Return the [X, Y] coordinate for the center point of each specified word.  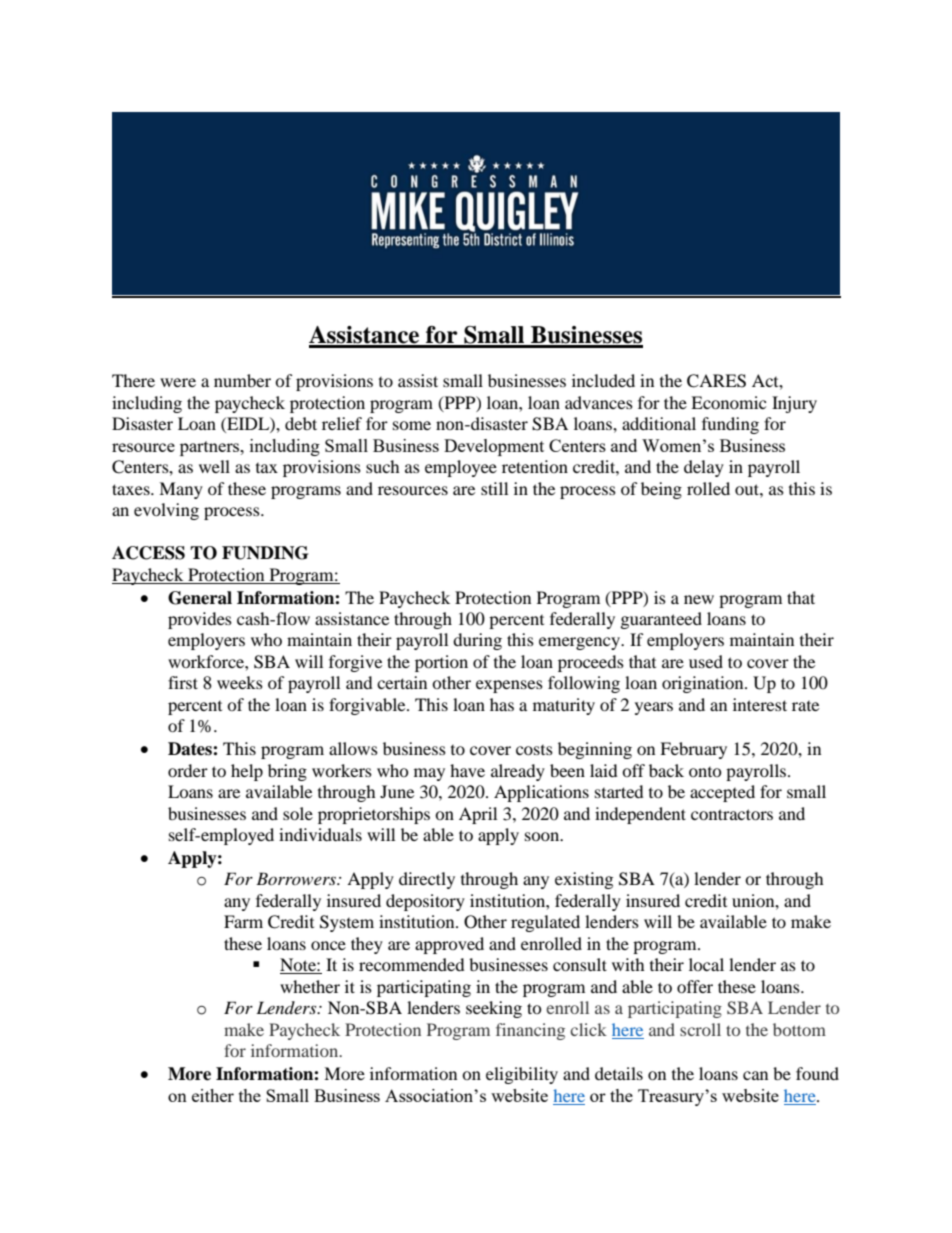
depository [425, 902]
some [412, 425]
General [200, 598]
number [242, 380]
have [467, 770]
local [706, 964]
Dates [191, 749]
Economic [728, 402]
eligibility [522, 1075]
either [213, 1095]
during [477, 641]
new [699, 599]
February [693, 750]
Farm [243, 921]
